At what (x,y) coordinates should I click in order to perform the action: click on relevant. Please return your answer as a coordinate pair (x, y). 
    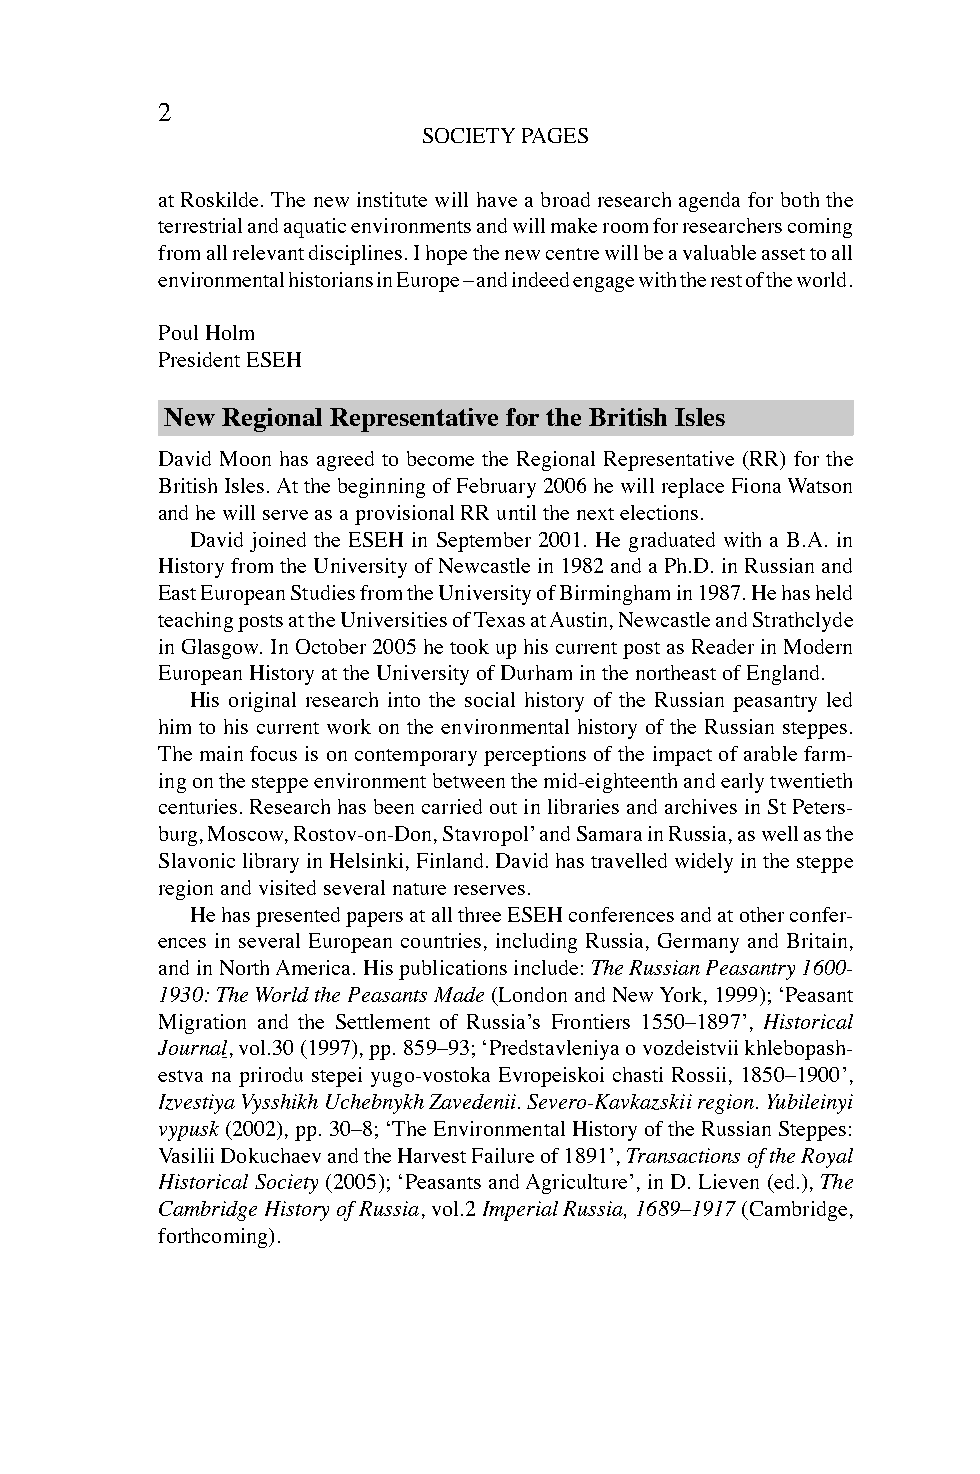
    Looking at the image, I should click on (268, 252).
